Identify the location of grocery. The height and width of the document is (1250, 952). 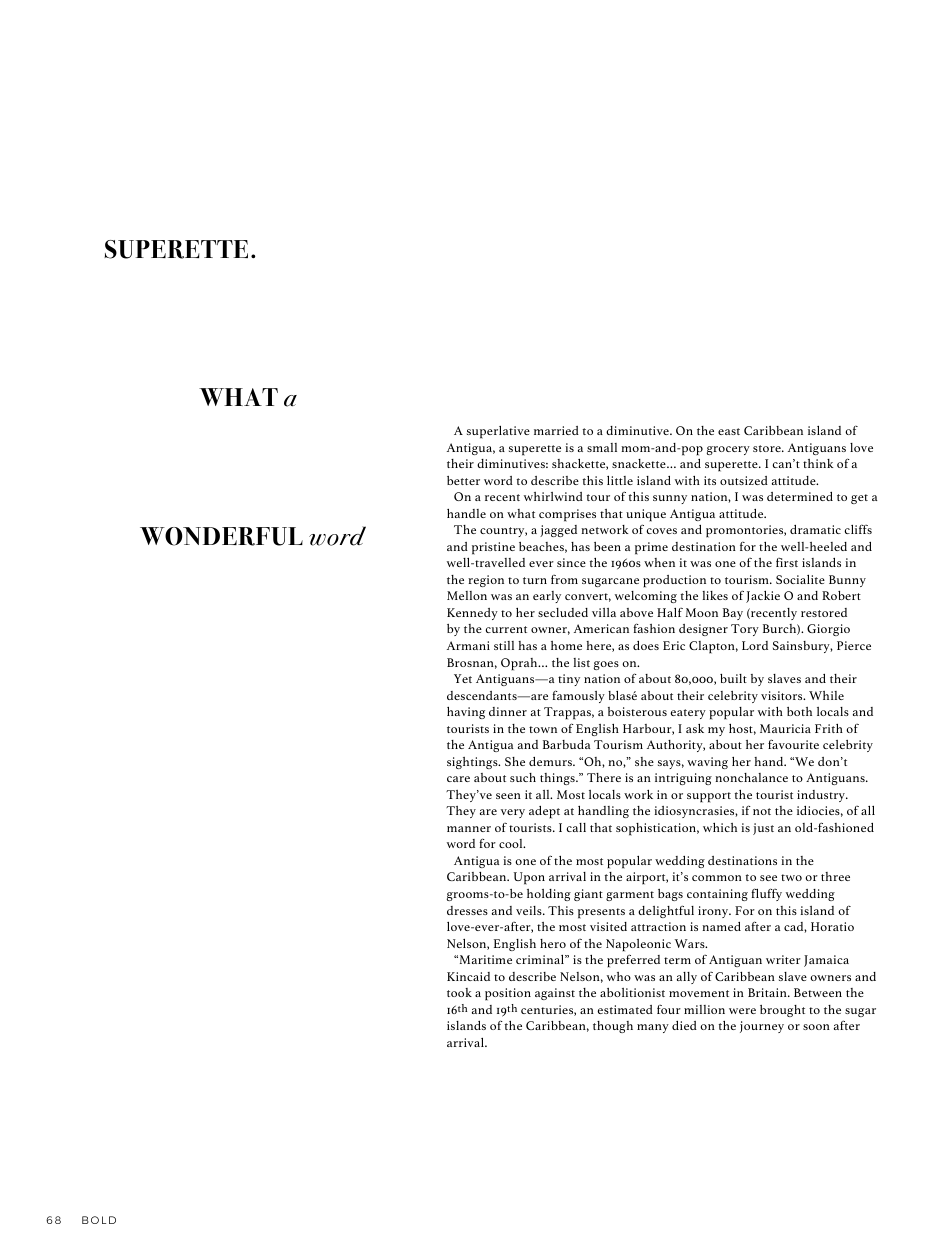
(728, 450).
